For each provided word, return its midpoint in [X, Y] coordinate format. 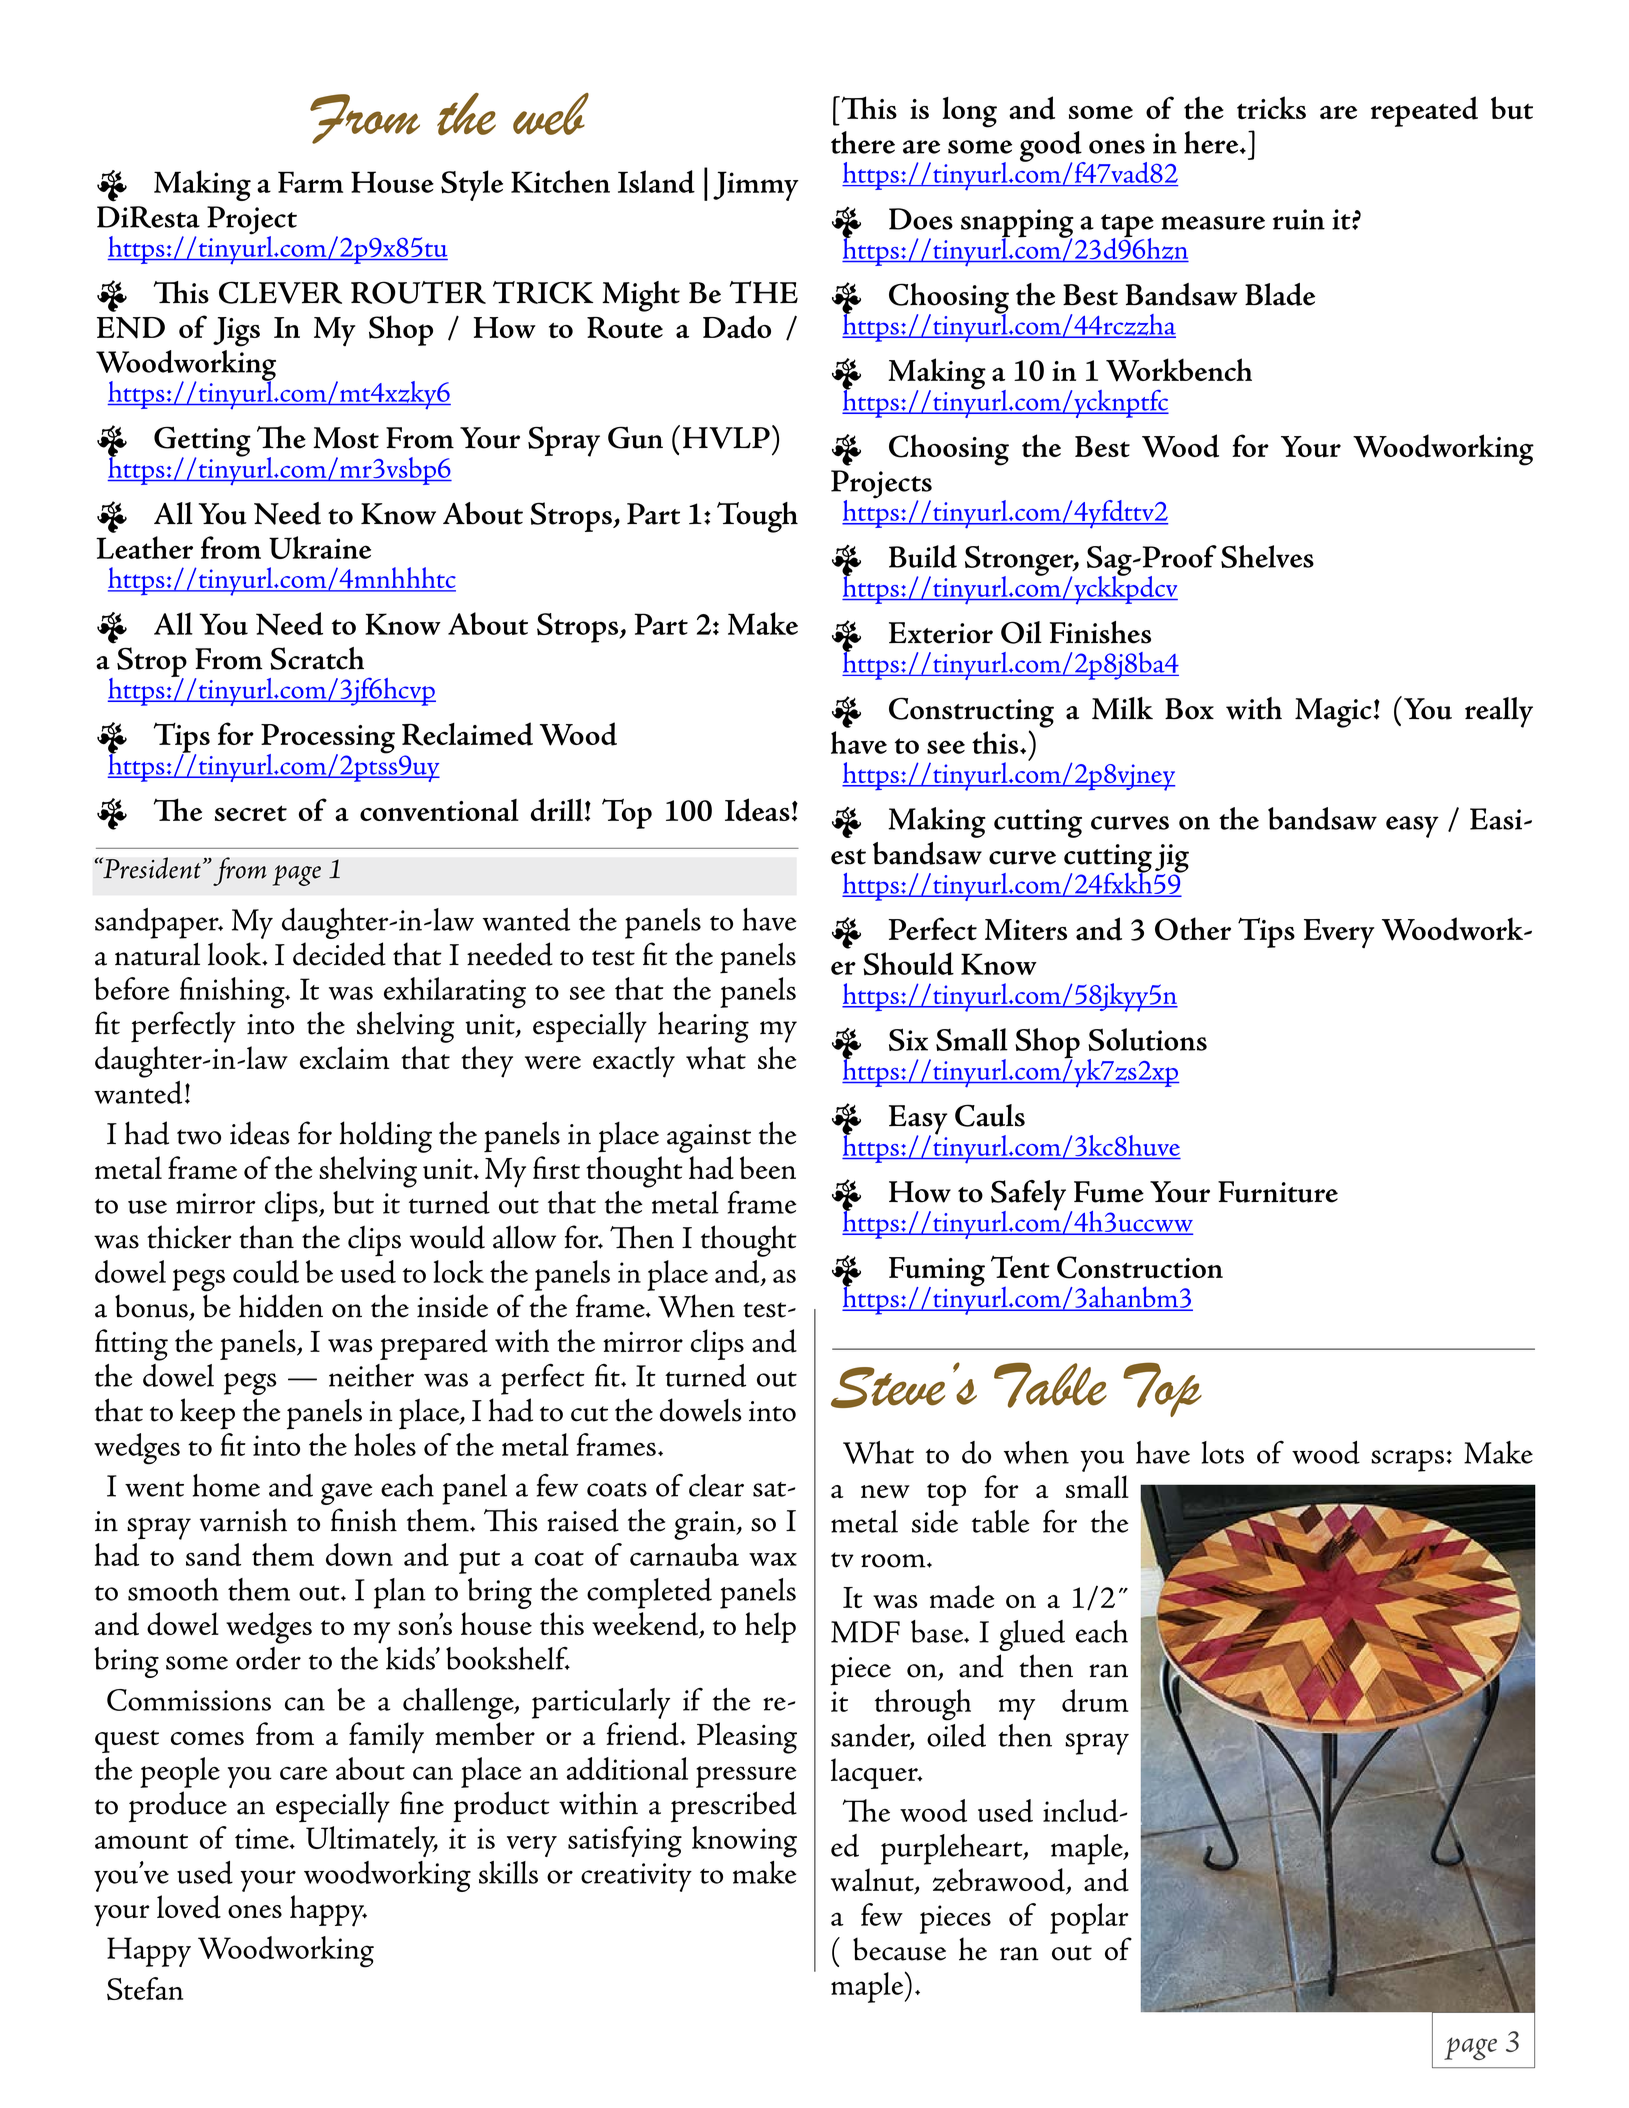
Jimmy [756, 186]
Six [908, 1039]
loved [189, 1907]
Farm [310, 182]
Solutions [1147, 1039]
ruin [1299, 219]
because [899, 1949]
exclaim [345, 1057]
